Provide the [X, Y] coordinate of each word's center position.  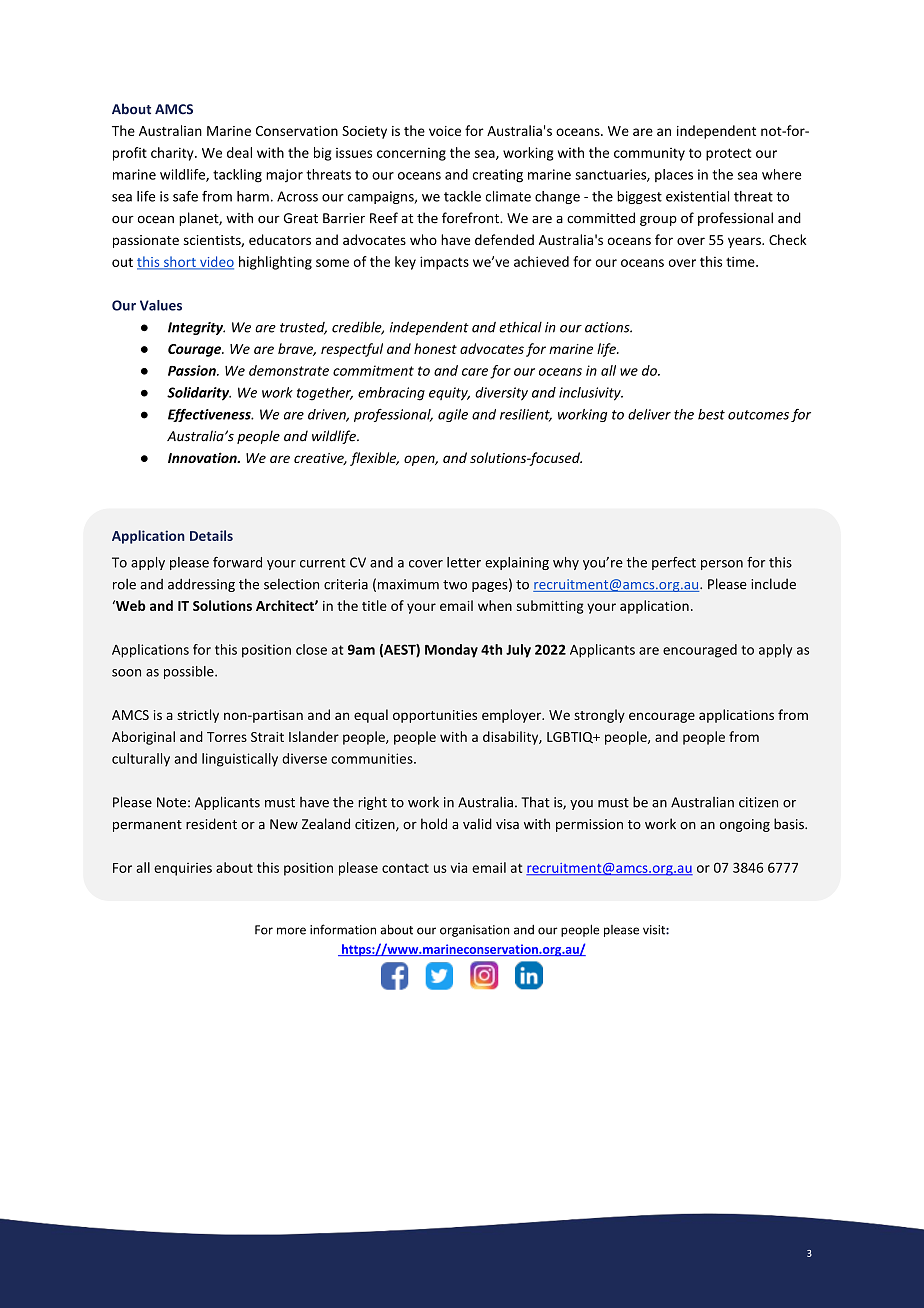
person [722, 565]
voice [445, 131]
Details [211, 535]
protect [728, 154]
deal [239, 152]
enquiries [183, 869]
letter [464, 562]
